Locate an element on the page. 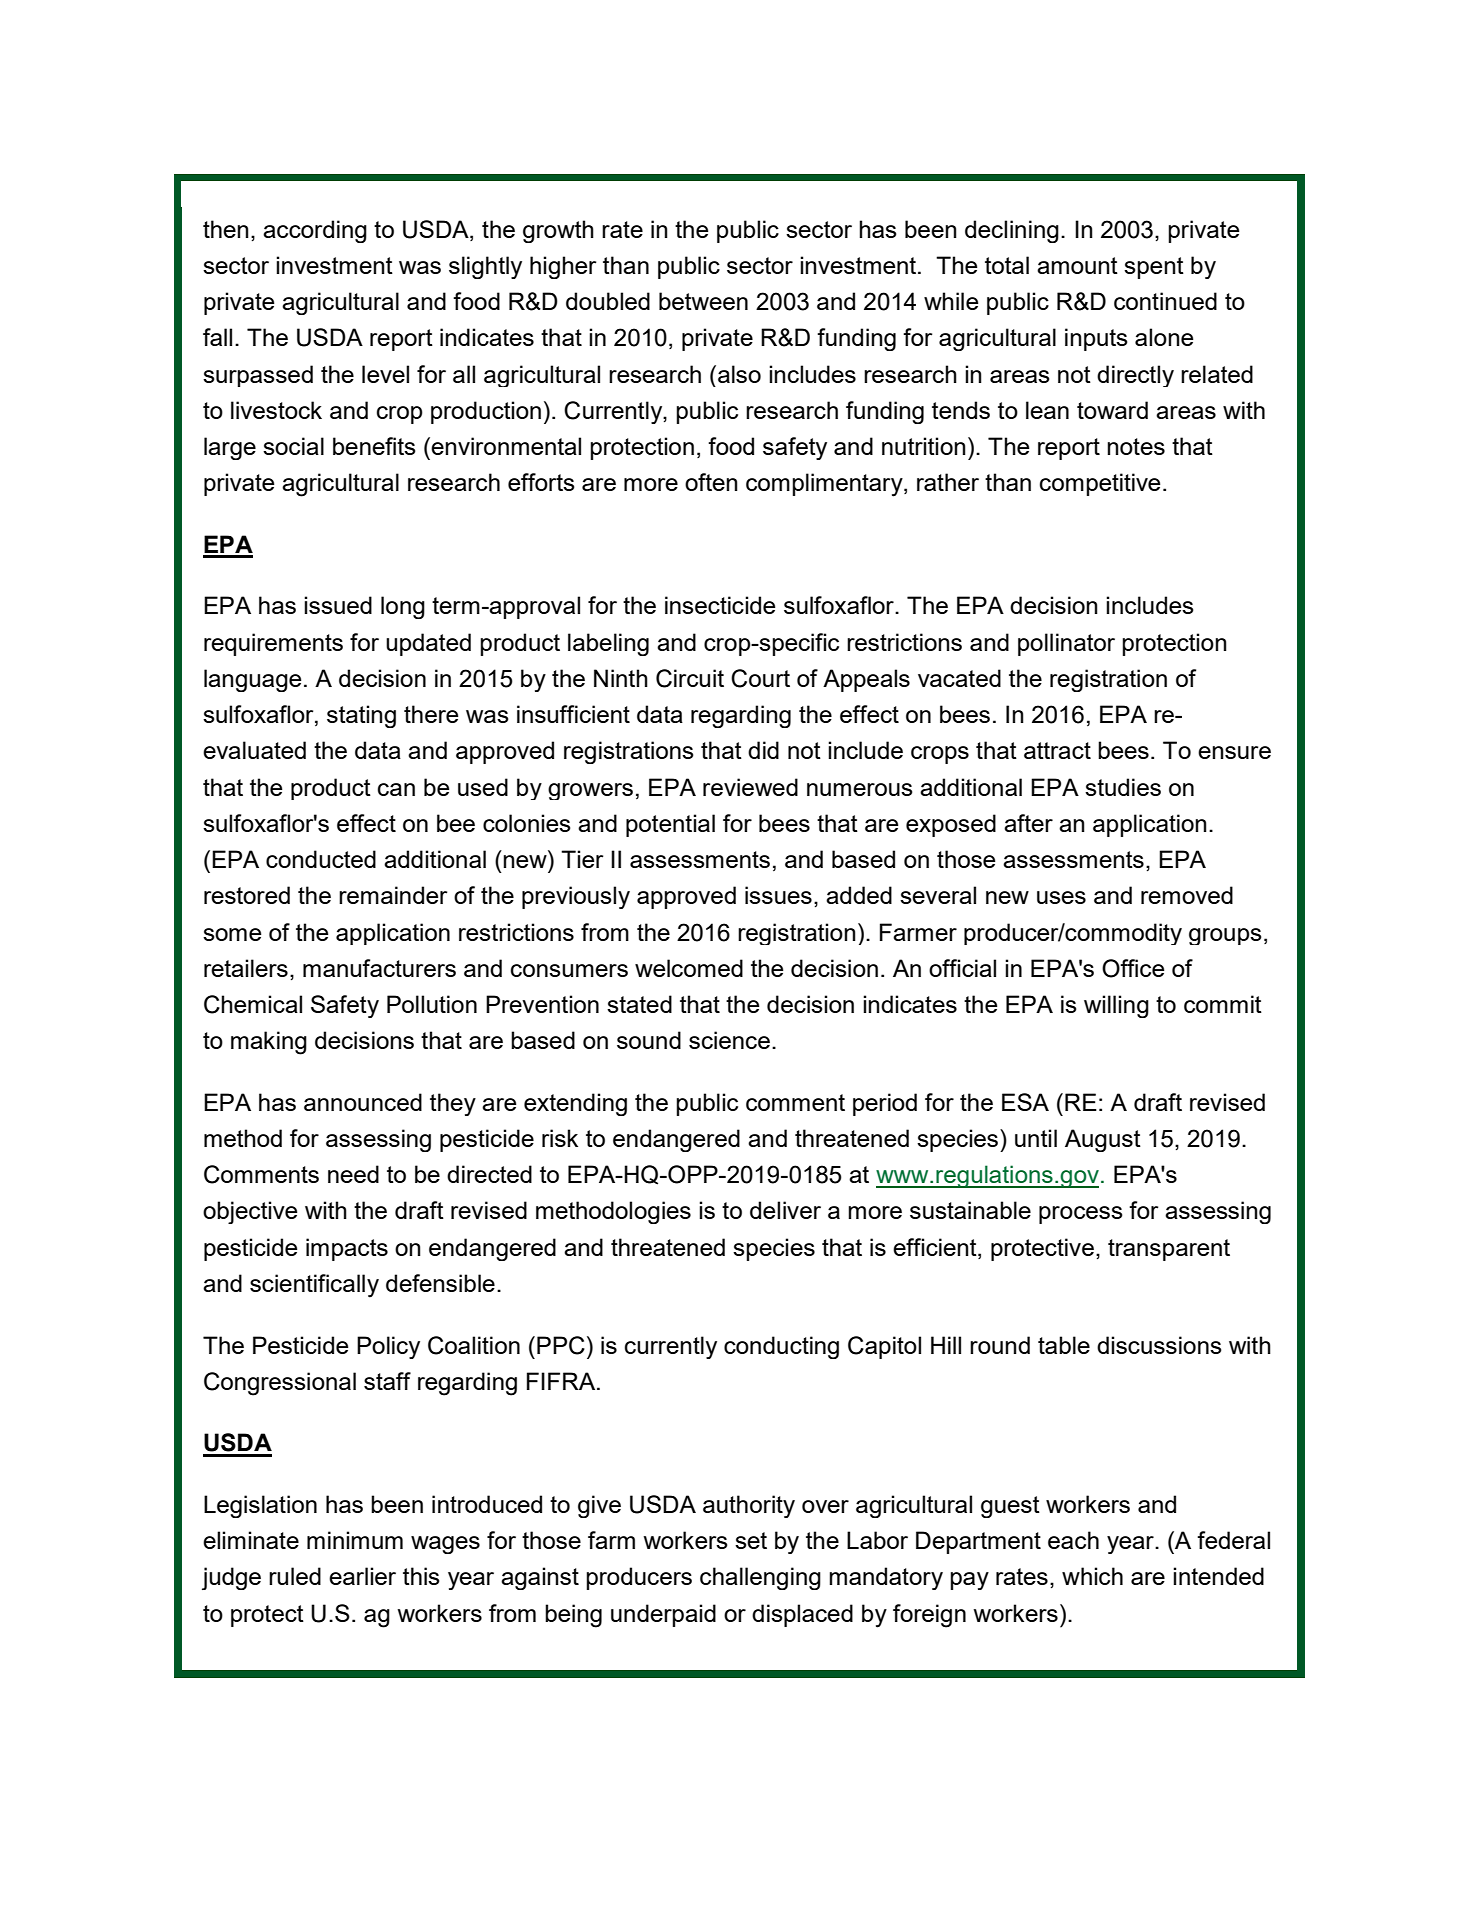 The height and width of the page is (1913, 1479). amount is located at coordinates (1077, 265).
